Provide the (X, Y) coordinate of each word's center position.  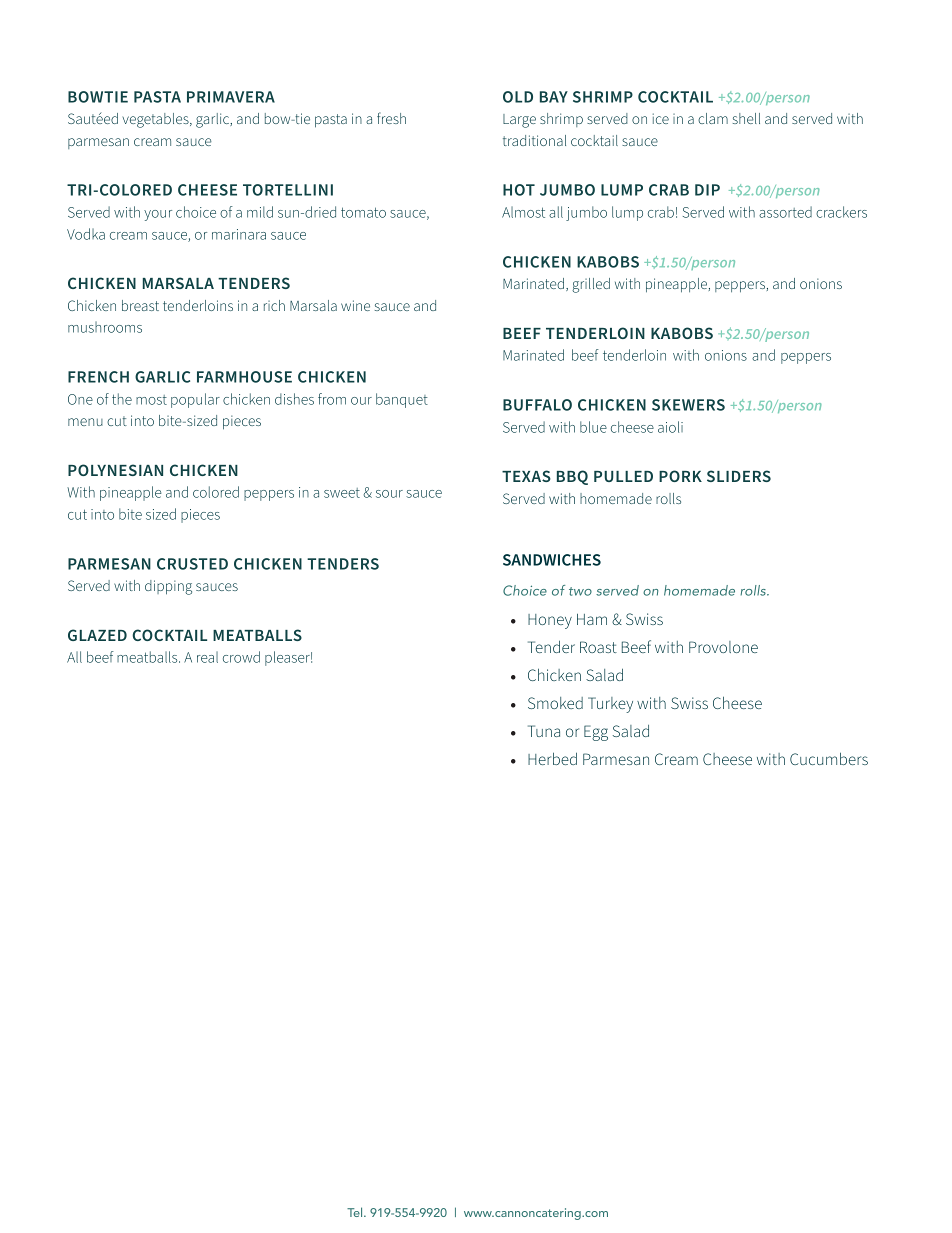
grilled (591, 285)
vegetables (157, 120)
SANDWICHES (552, 560)
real (207, 657)
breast (140, 305)
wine (355, 305)
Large (519, 121)
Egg (596, 733)
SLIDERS (739, 476)
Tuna (544, 731)
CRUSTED (192, 564)
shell (746, 118)
